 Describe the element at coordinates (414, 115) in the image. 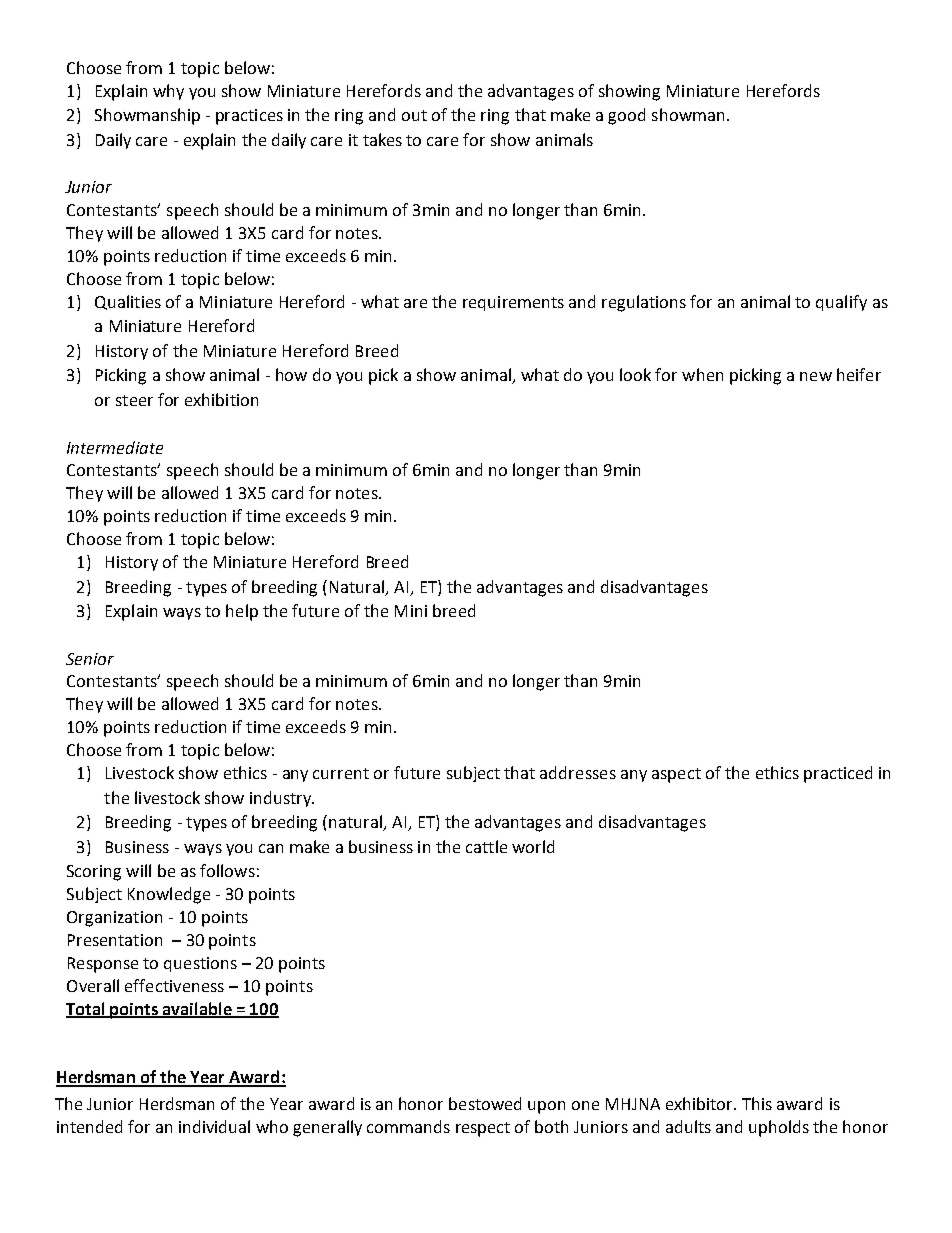

I see `out` at that location.
